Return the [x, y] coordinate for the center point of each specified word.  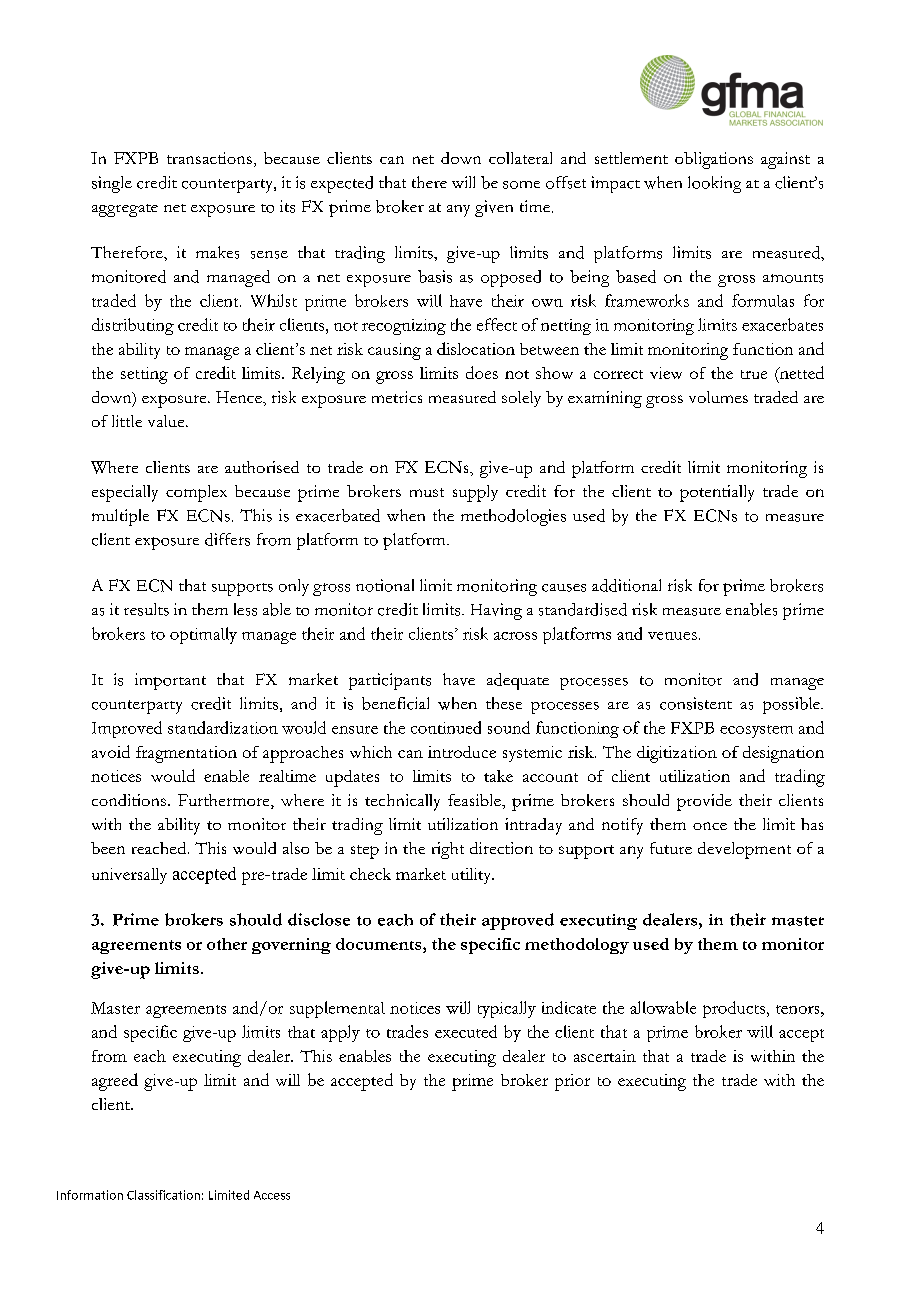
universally [129, 876]
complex [196, 493]
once [710, 826]
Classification [163, 1195]
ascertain [605, 1056]
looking [714, 184]
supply [475, 493]
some [521, 185]
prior [572, 1082]
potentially [717, 493]
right [448, 850]
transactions [209, 158]
